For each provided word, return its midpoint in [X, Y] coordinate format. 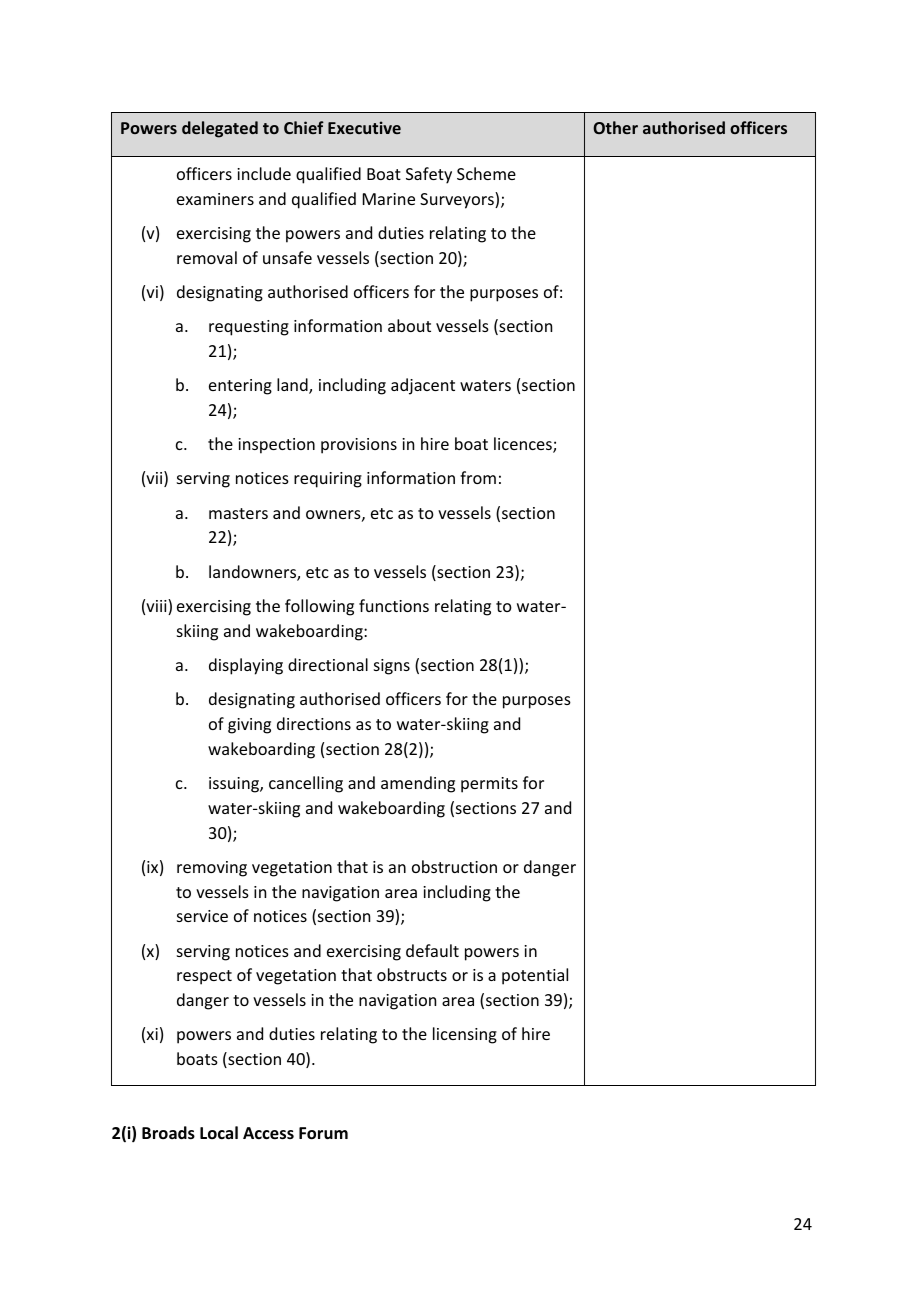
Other [615, 127]
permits [489, 785]
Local [219, 1132]
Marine [389, 199]
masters [238, 513]
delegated [220, 129]
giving [249, 726]
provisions [359, 446]
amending [418, 784]
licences [524, 445]
